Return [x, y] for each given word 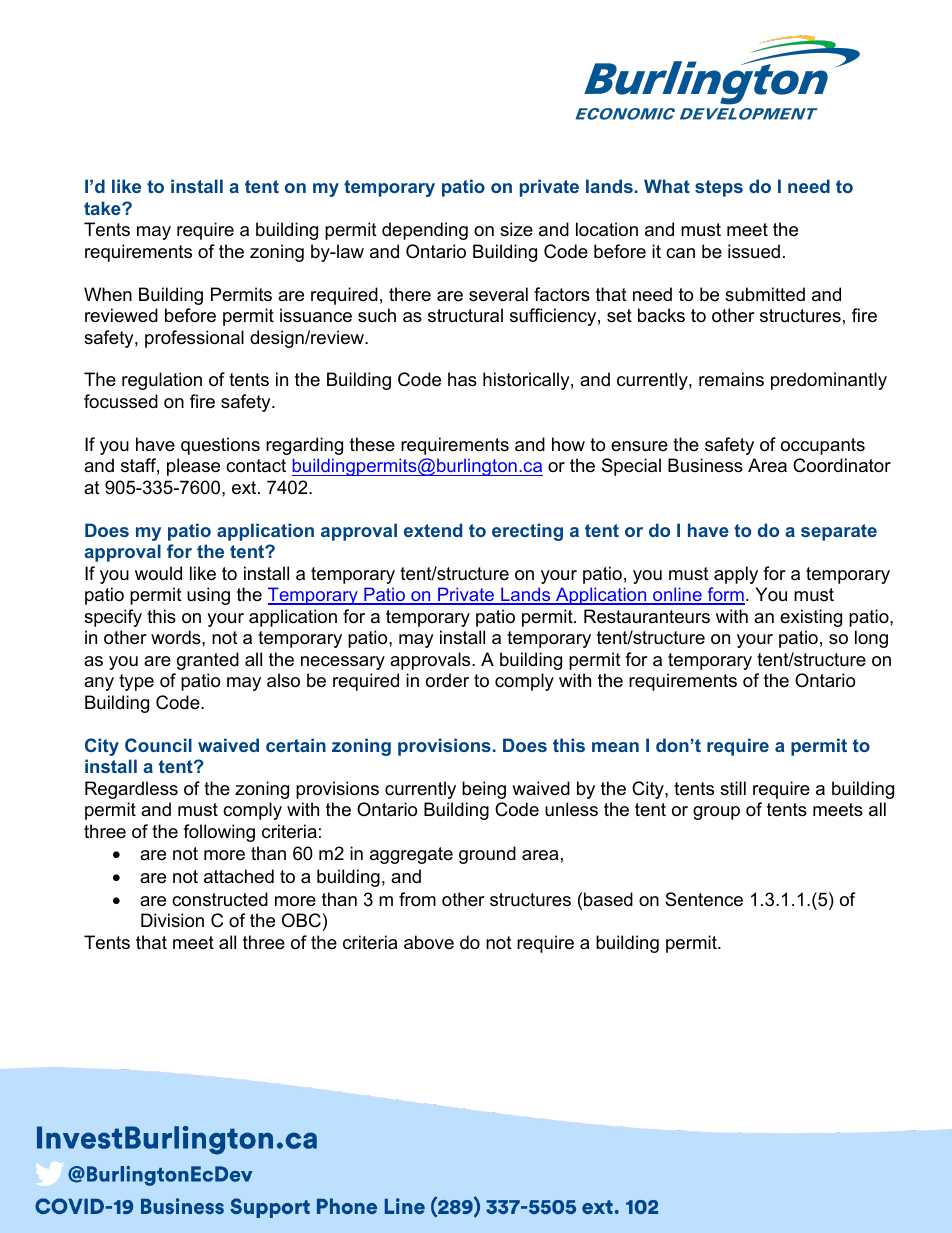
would [158, 573]
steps [719, 188]
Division [172, 920]
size [516, 229]
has [462, 379]
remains [731, 379]
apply [736, 575]
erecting [527, 532]
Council [158, 745]
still [733, 788]
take [103, 208]
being [484, 790]
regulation [162, 381]
